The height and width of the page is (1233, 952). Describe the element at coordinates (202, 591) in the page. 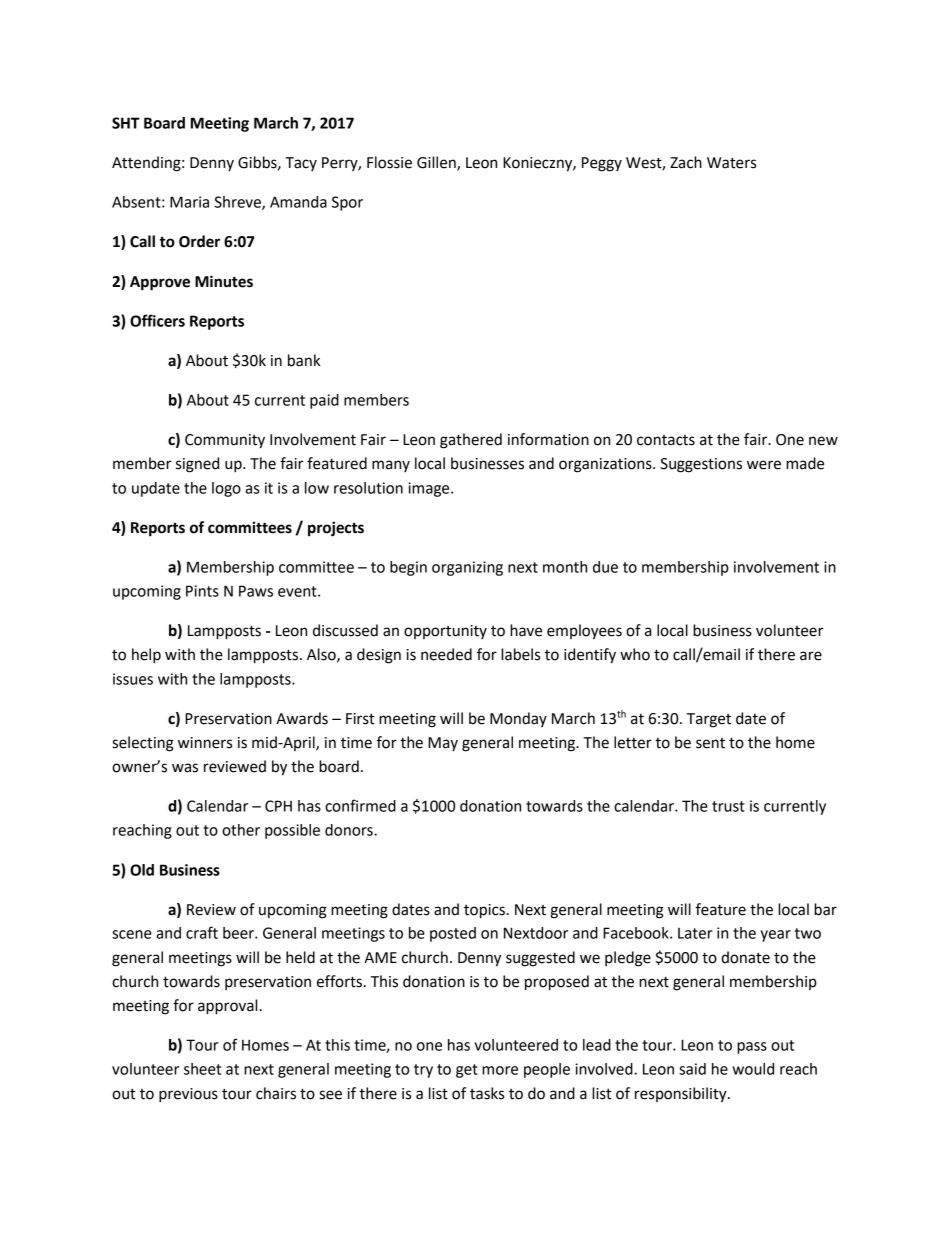

I see `Pints` at that location.
